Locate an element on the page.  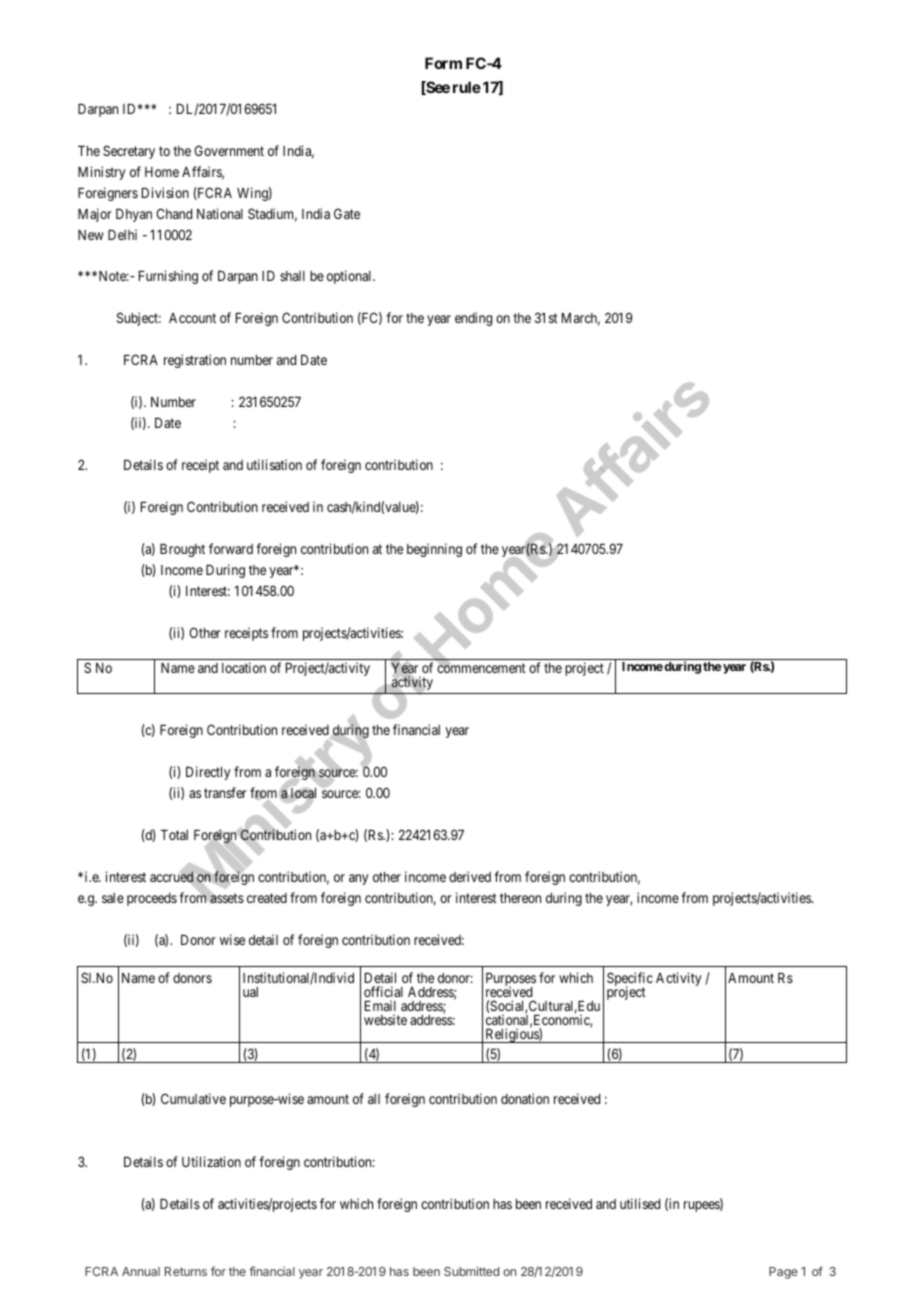
beginning is located at coordinates (434, 550).
